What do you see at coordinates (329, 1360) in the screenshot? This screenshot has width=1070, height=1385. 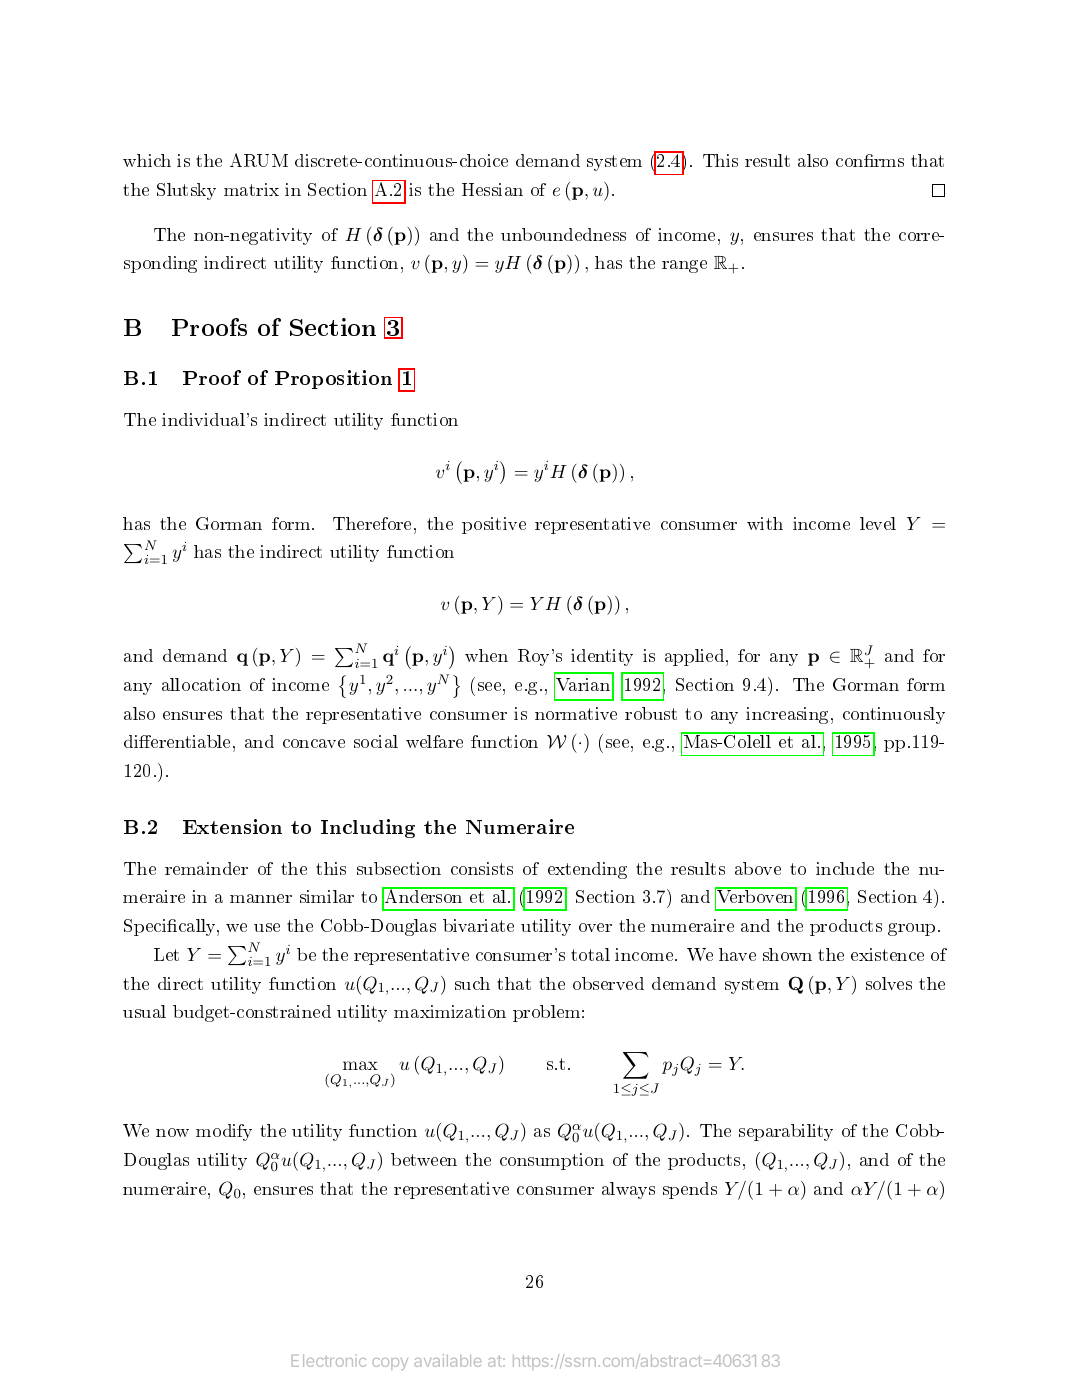 I see `Electronic` at bounding box center [329, 1360].
